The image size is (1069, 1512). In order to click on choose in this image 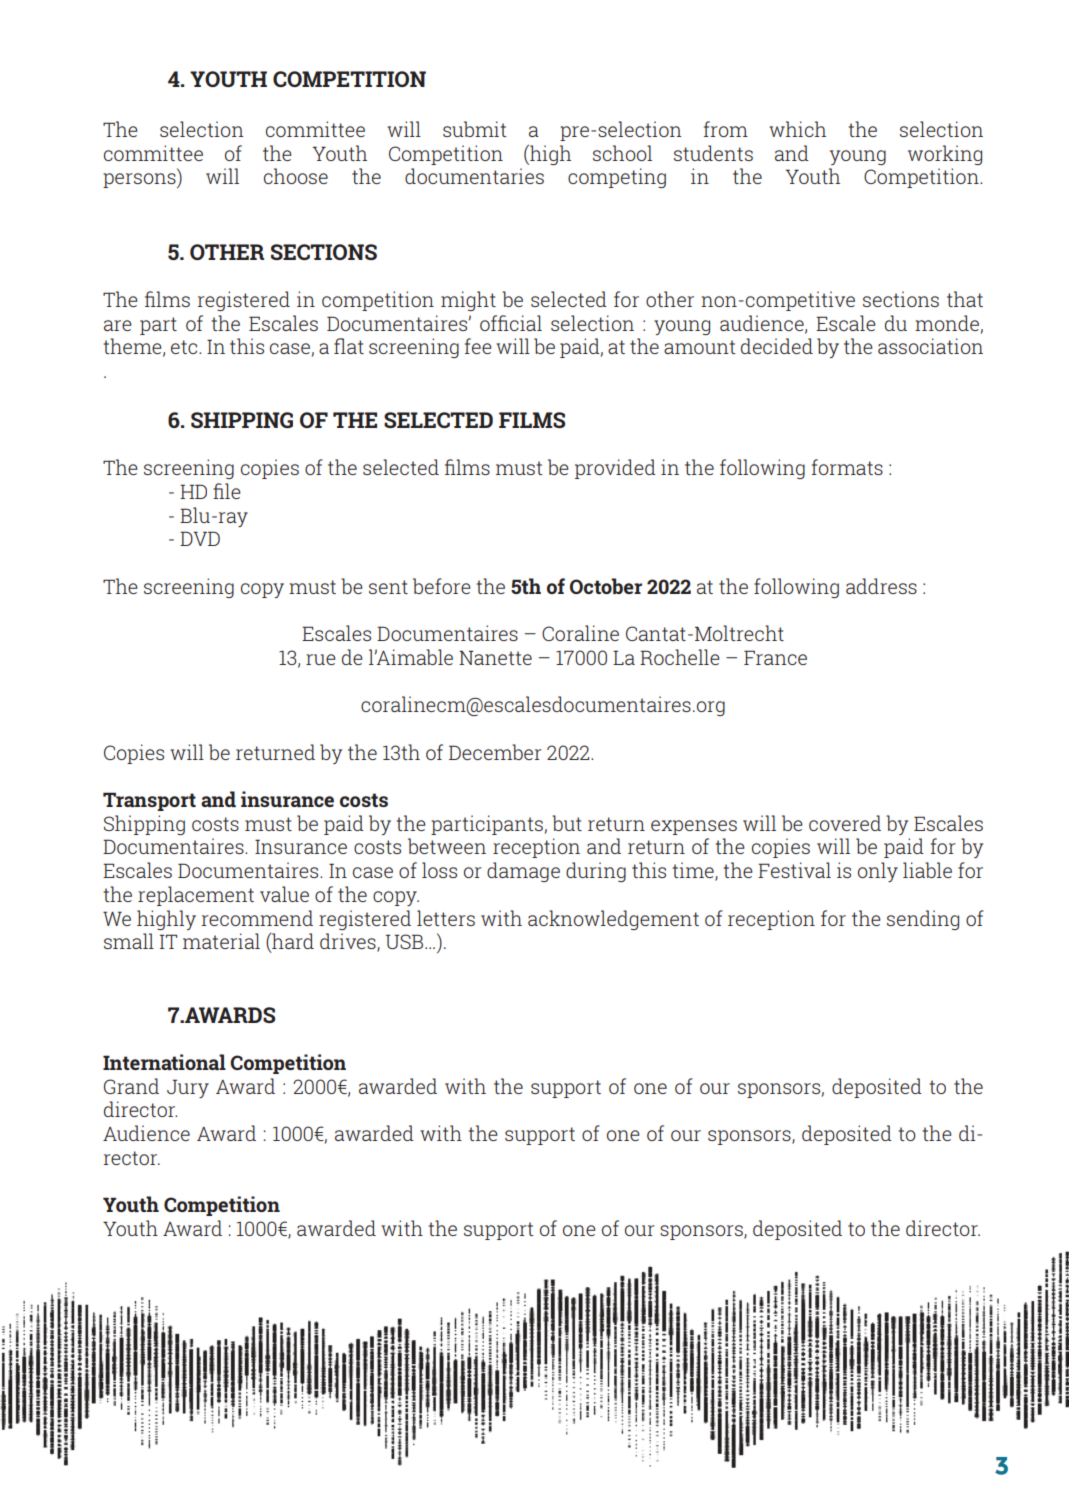, I will do `click(296, 176)`.
